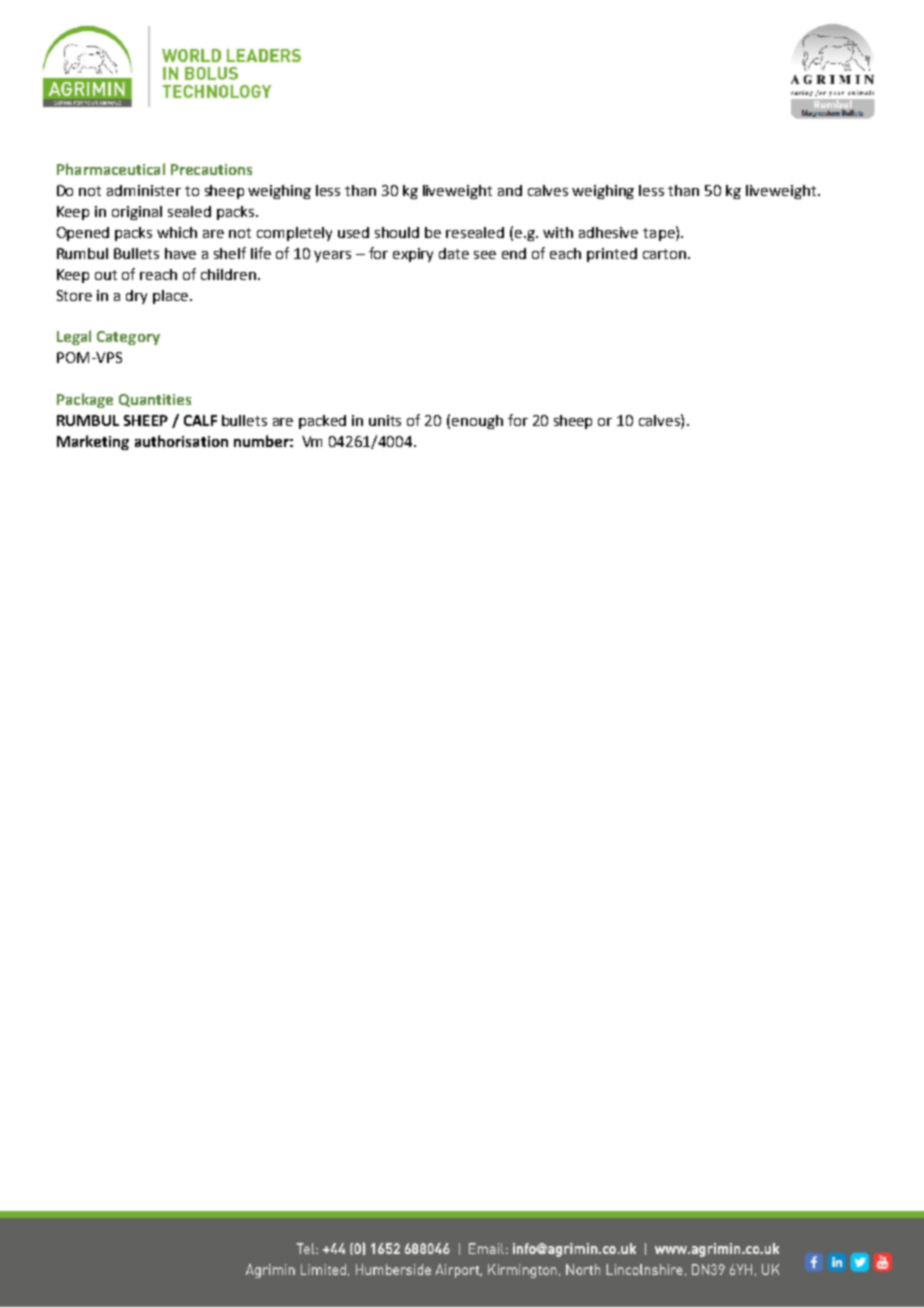 This page has width=924, height=1308. I want to click on enough, so click(477, 422).
